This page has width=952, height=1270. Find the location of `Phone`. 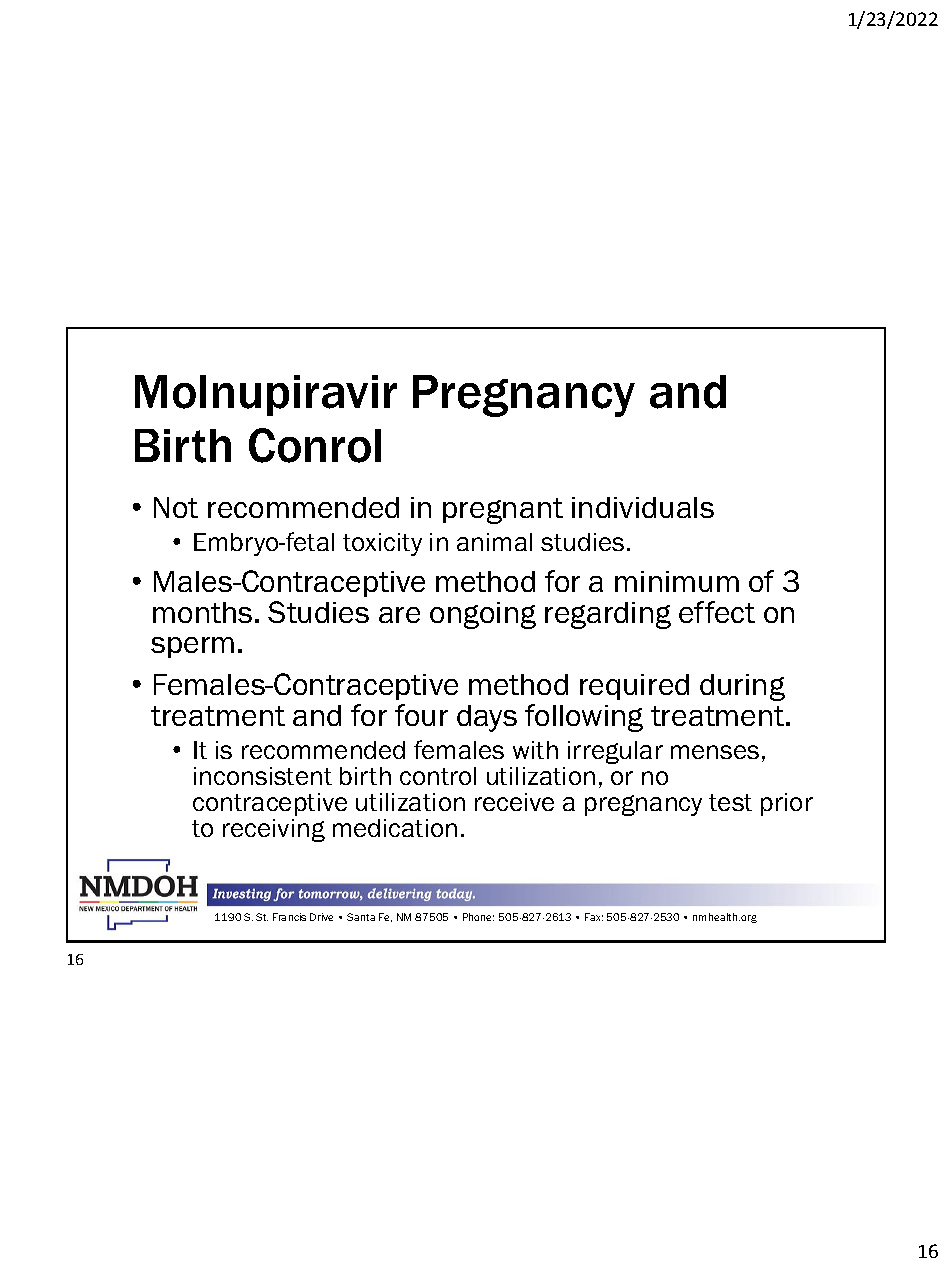

Phone is located at coordinates (478, 917).
